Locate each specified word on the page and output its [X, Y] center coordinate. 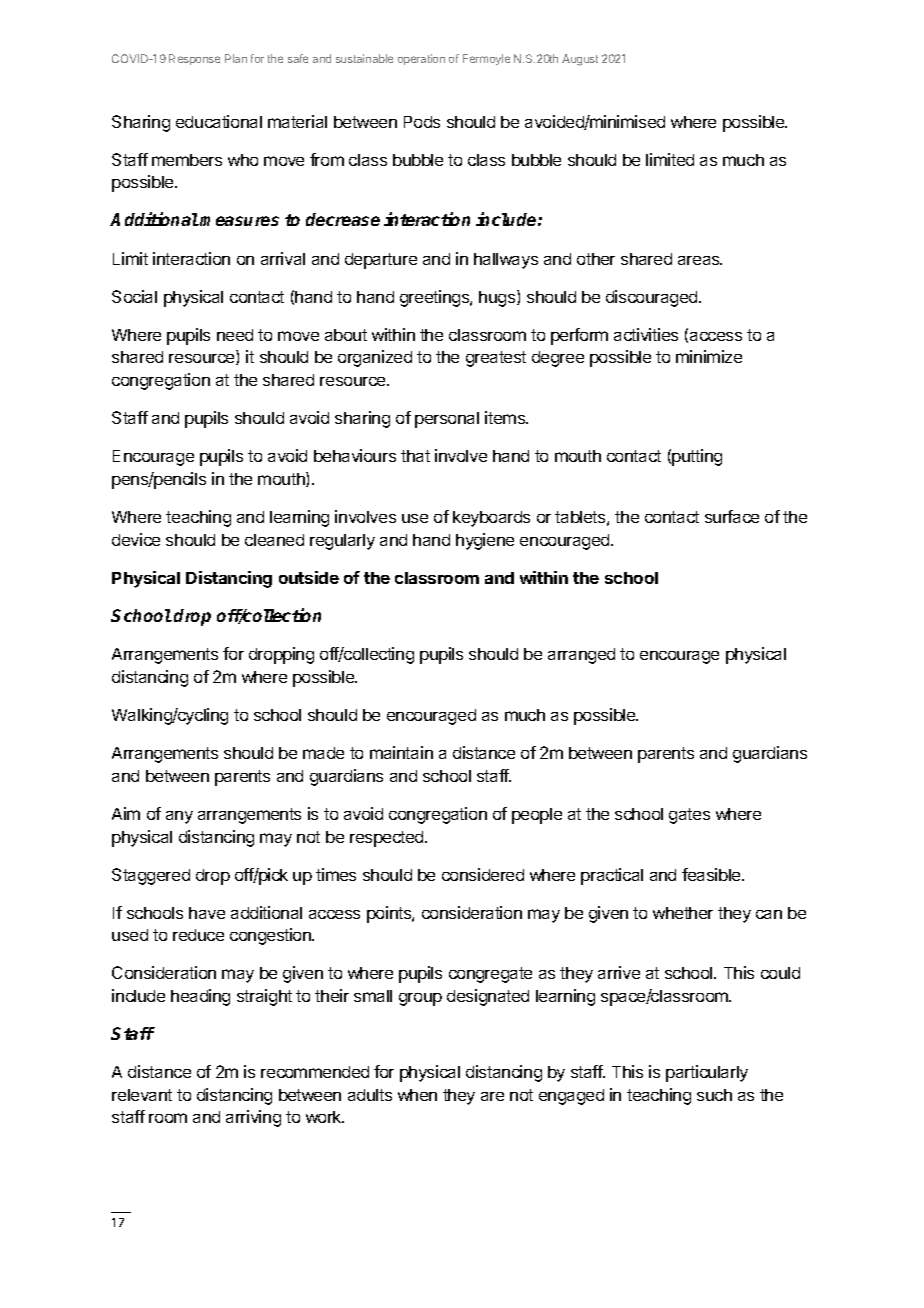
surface [732, 516]
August [580, 60]
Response [194, 59]
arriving [253, 1118]
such [714, 1095]
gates [689, 816]
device [136, 539]
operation [421, 59]
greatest [496, 359]
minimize [709, 356]
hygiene [485, 541]
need [235, 335]
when [417, 1095]
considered [483, 874]
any [179, 817]
